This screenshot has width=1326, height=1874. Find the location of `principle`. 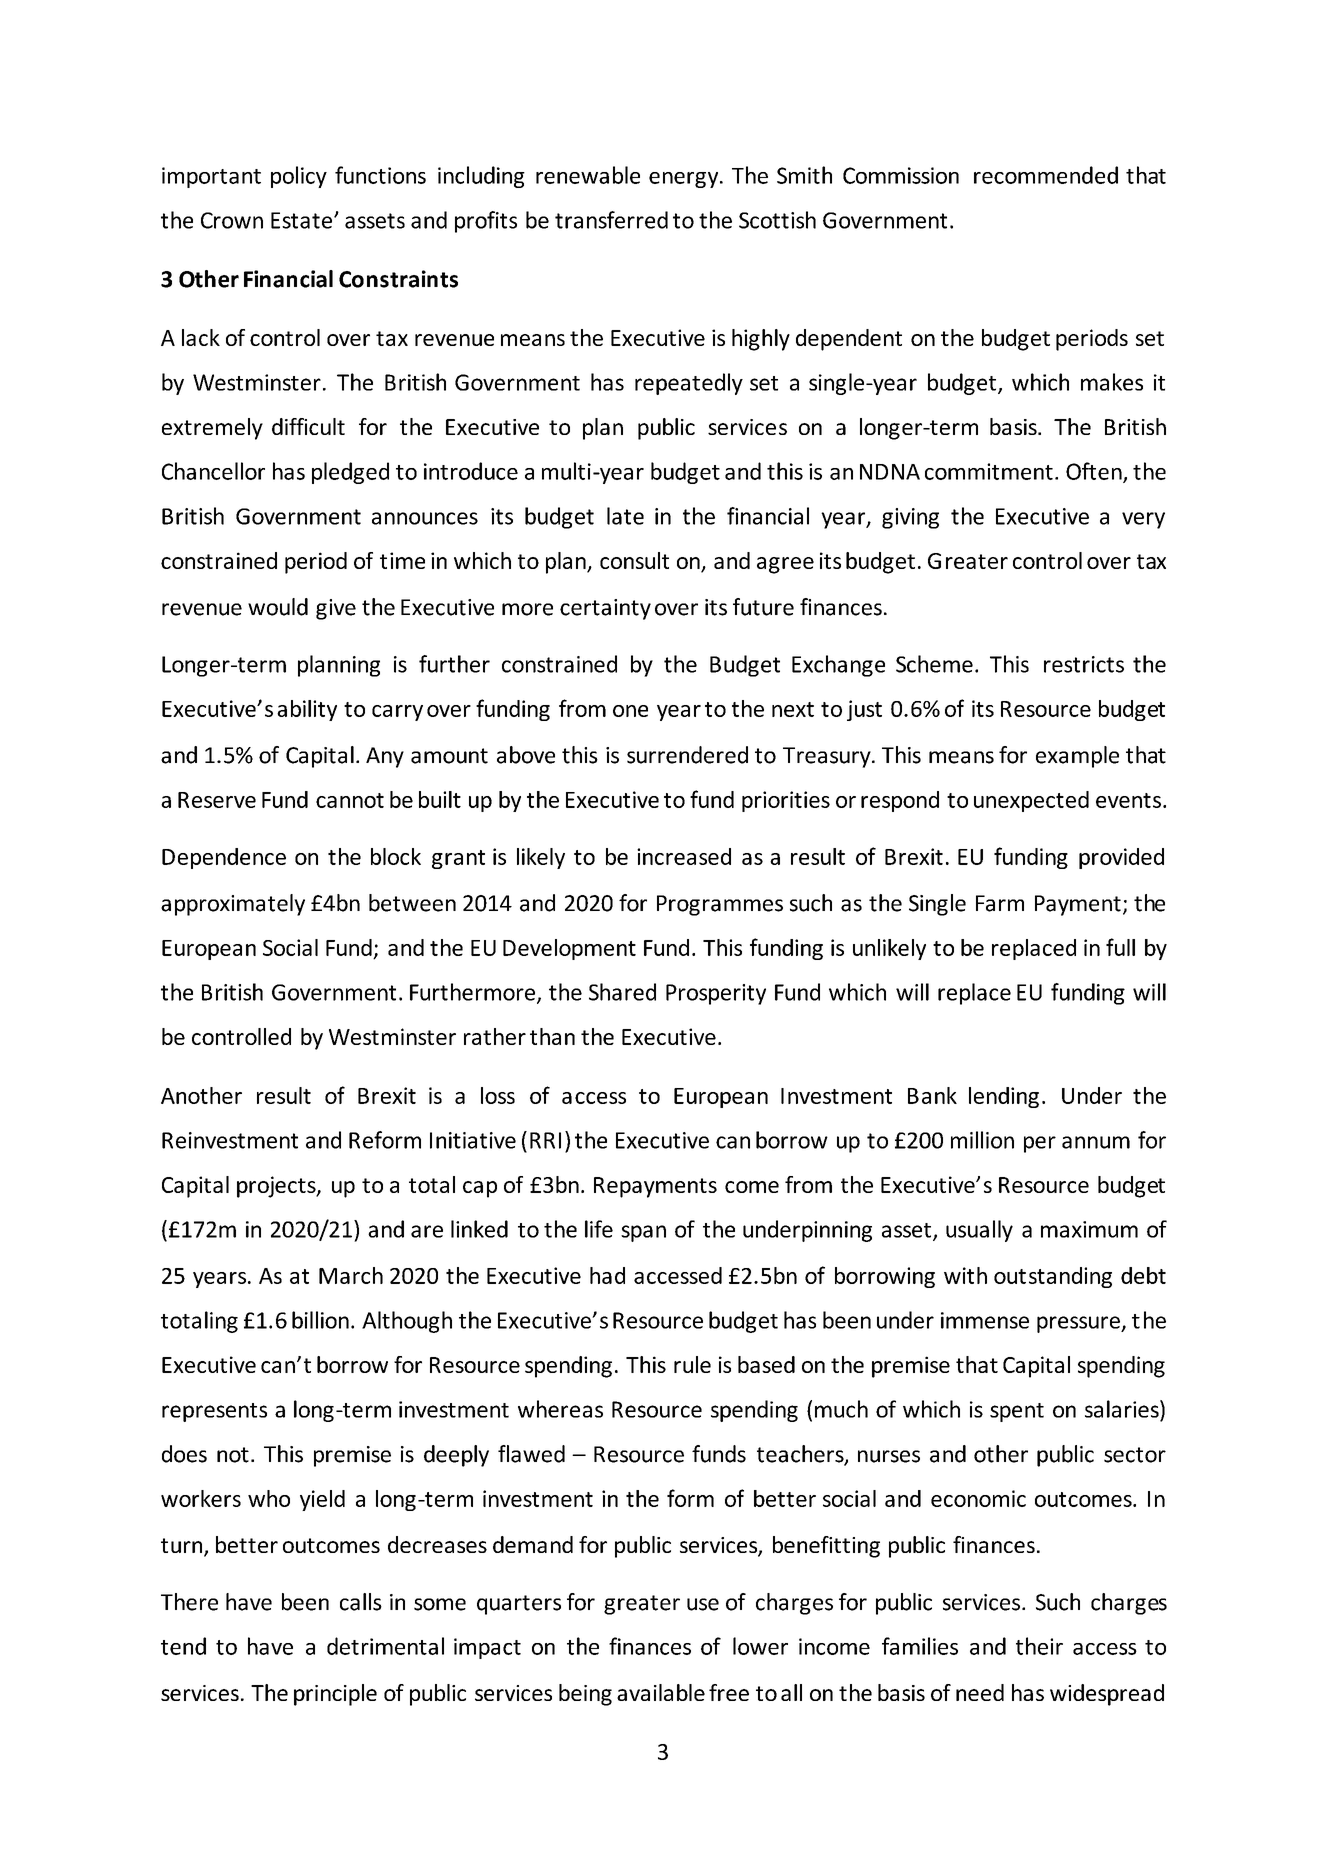

principle is located at coordinates (335, 1695).
